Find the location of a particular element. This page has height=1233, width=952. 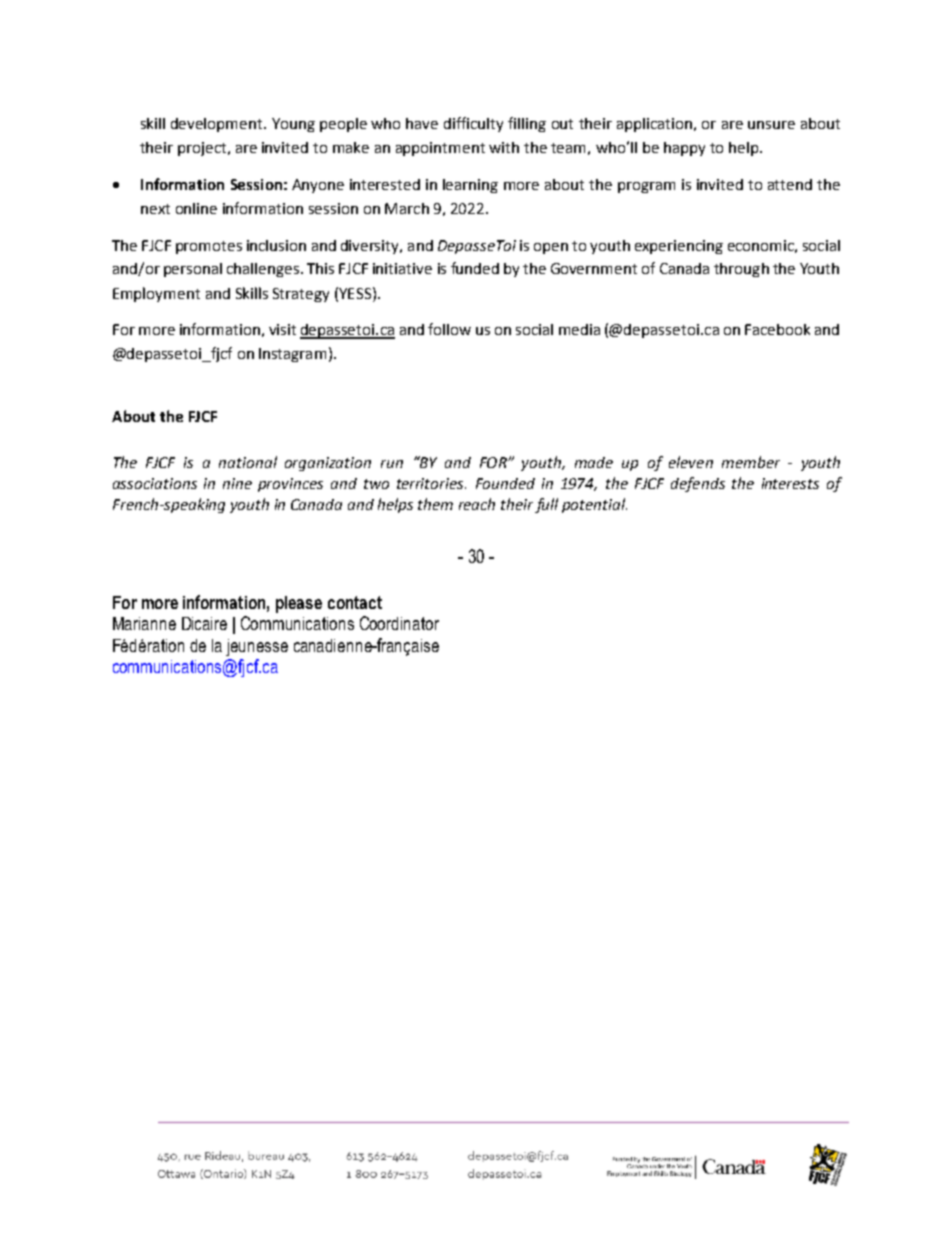

potential is located at coordinates (594, 505).
